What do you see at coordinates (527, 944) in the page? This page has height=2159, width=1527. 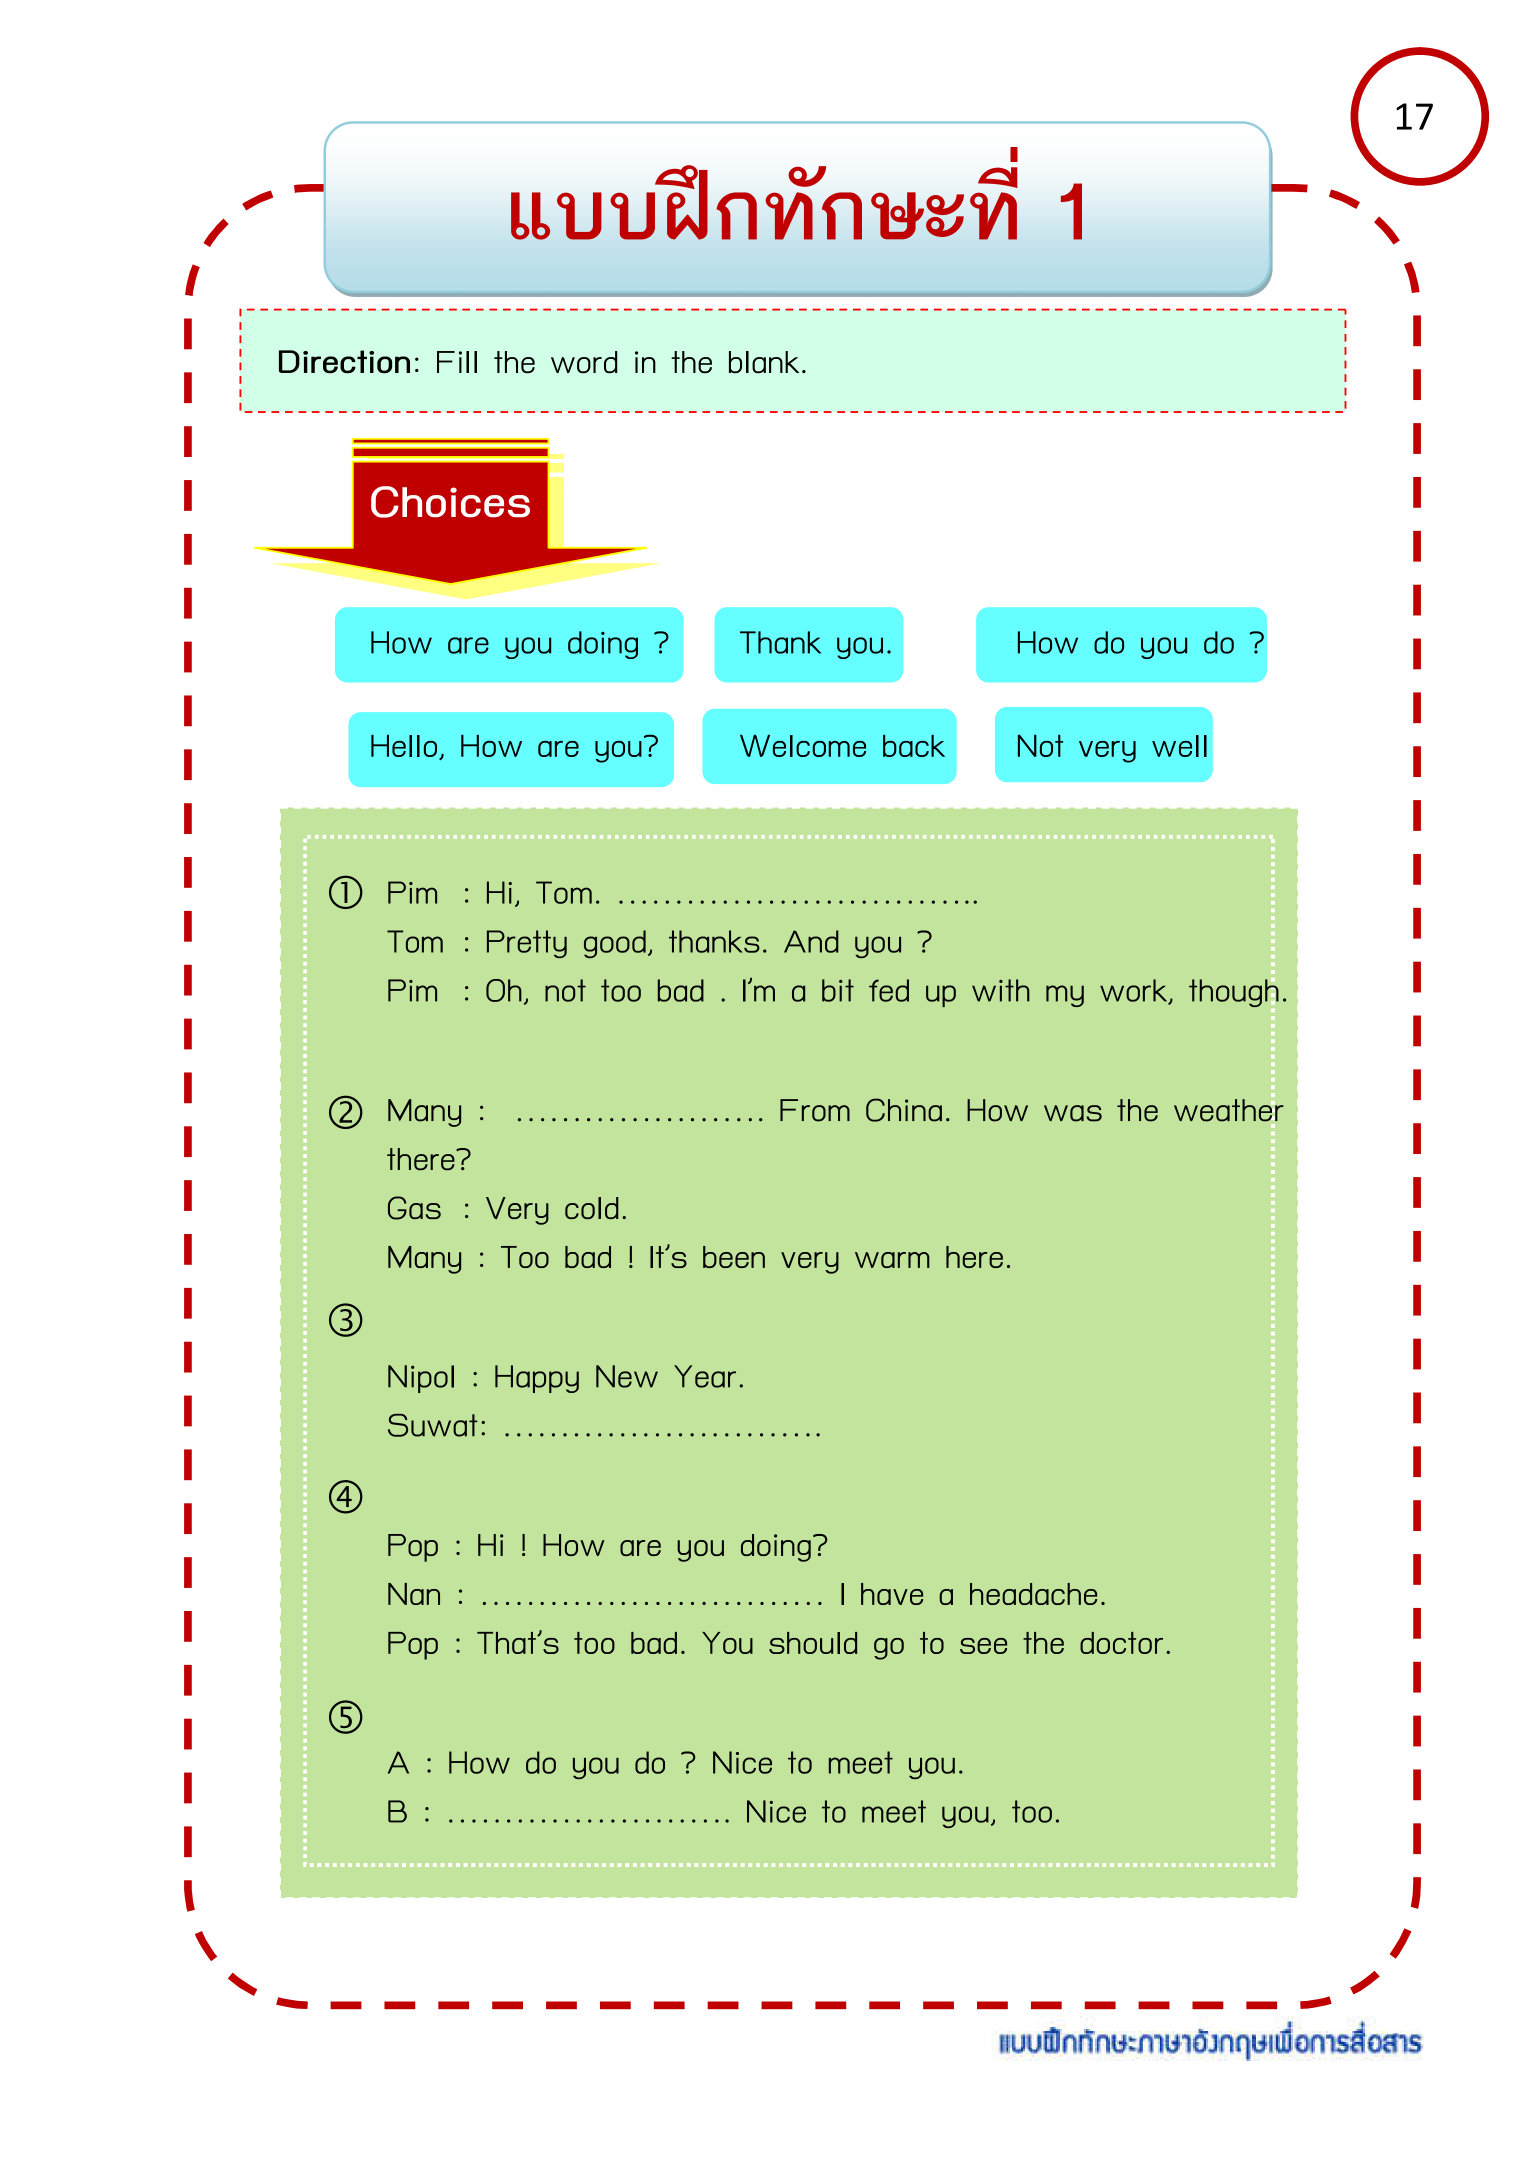 I see `Pretty` at bounding box center [527, 944].
